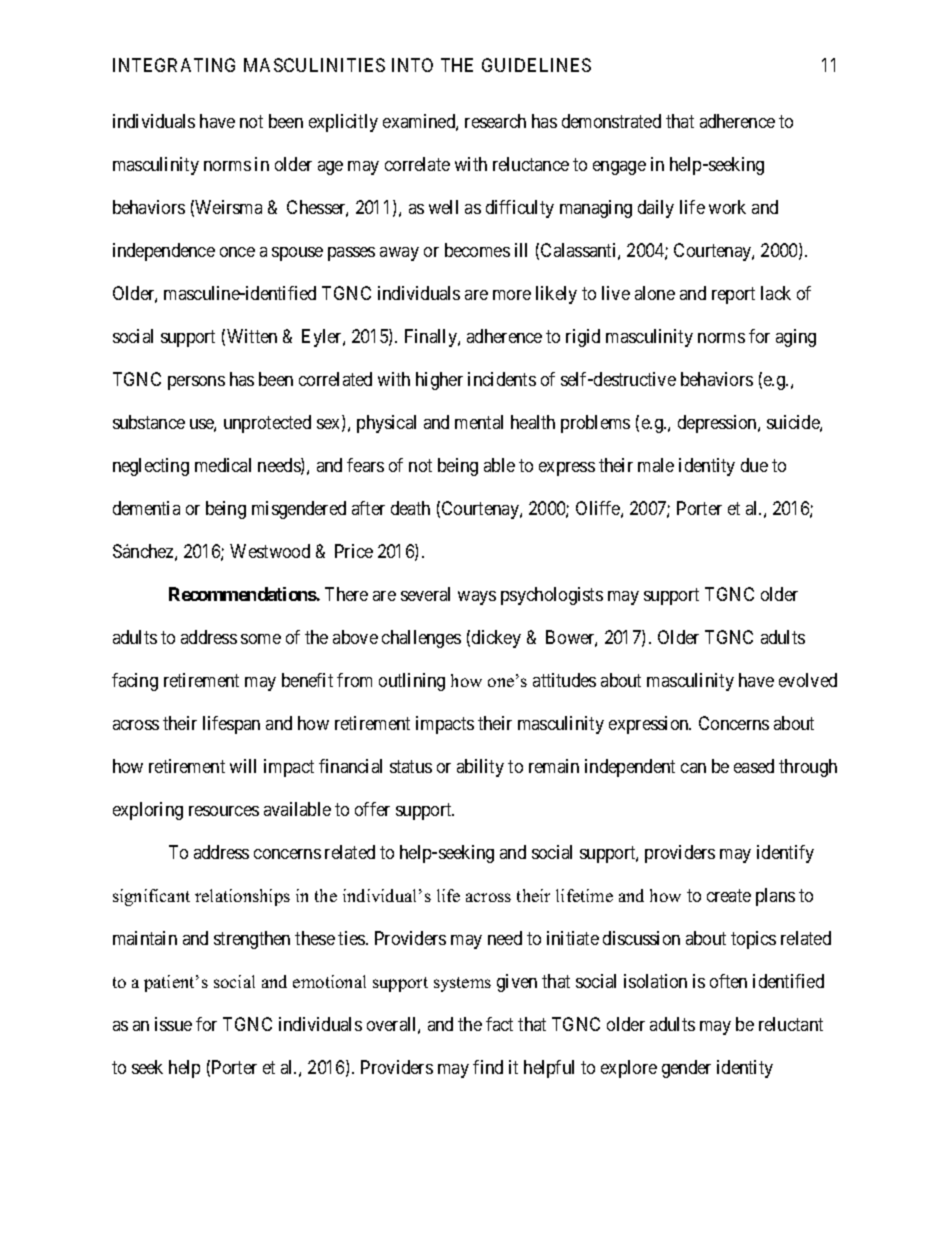 Image resolution: width=952 pixels, height=1233 pixels. Describe the element at coordinates (243, 594) in the image. I see `Recommendations` at that location.
